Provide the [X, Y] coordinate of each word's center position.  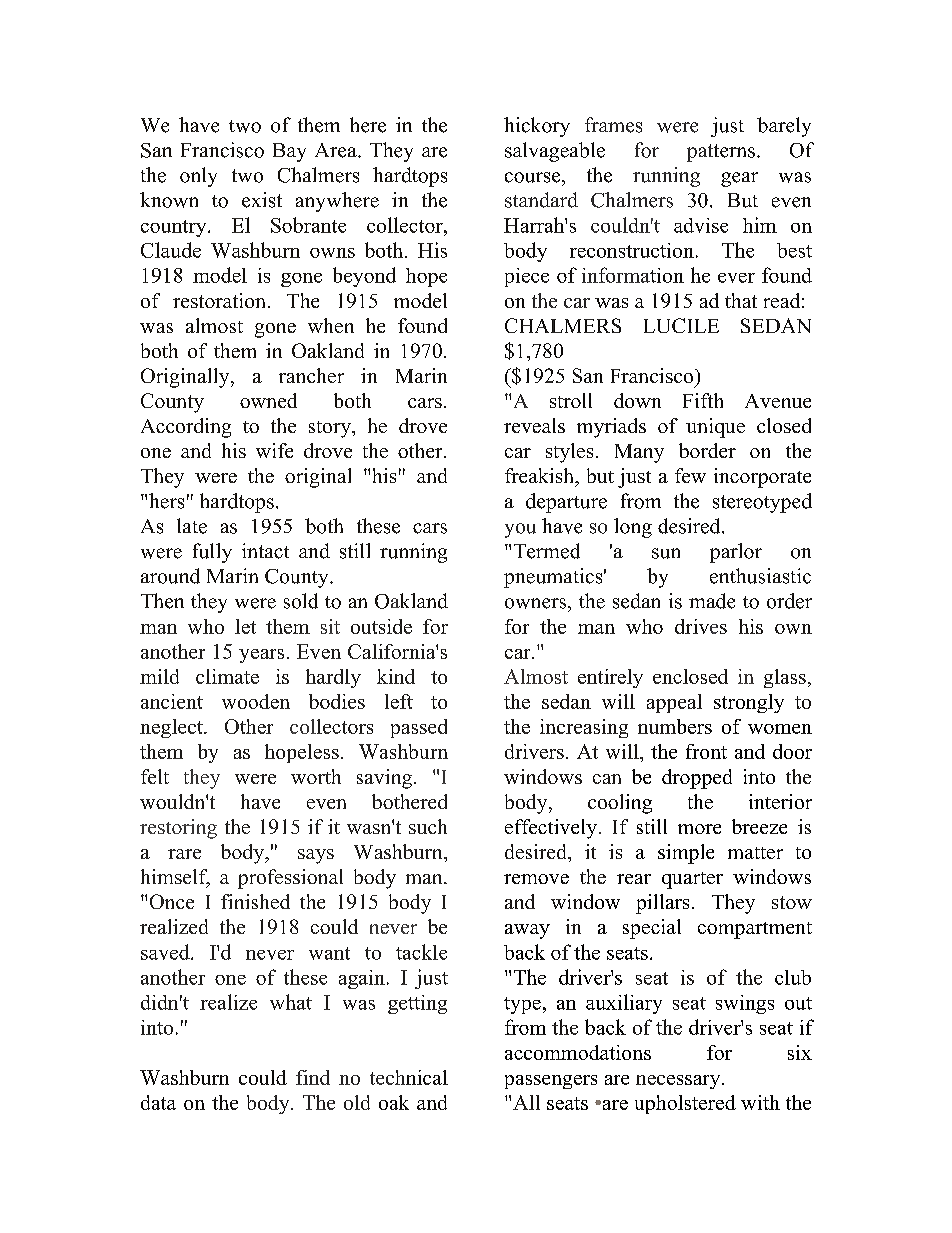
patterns [721, 153]
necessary [679, 1082]
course [534, 177]
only [198, 177]
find [313, 1077]
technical [409, 1077]
